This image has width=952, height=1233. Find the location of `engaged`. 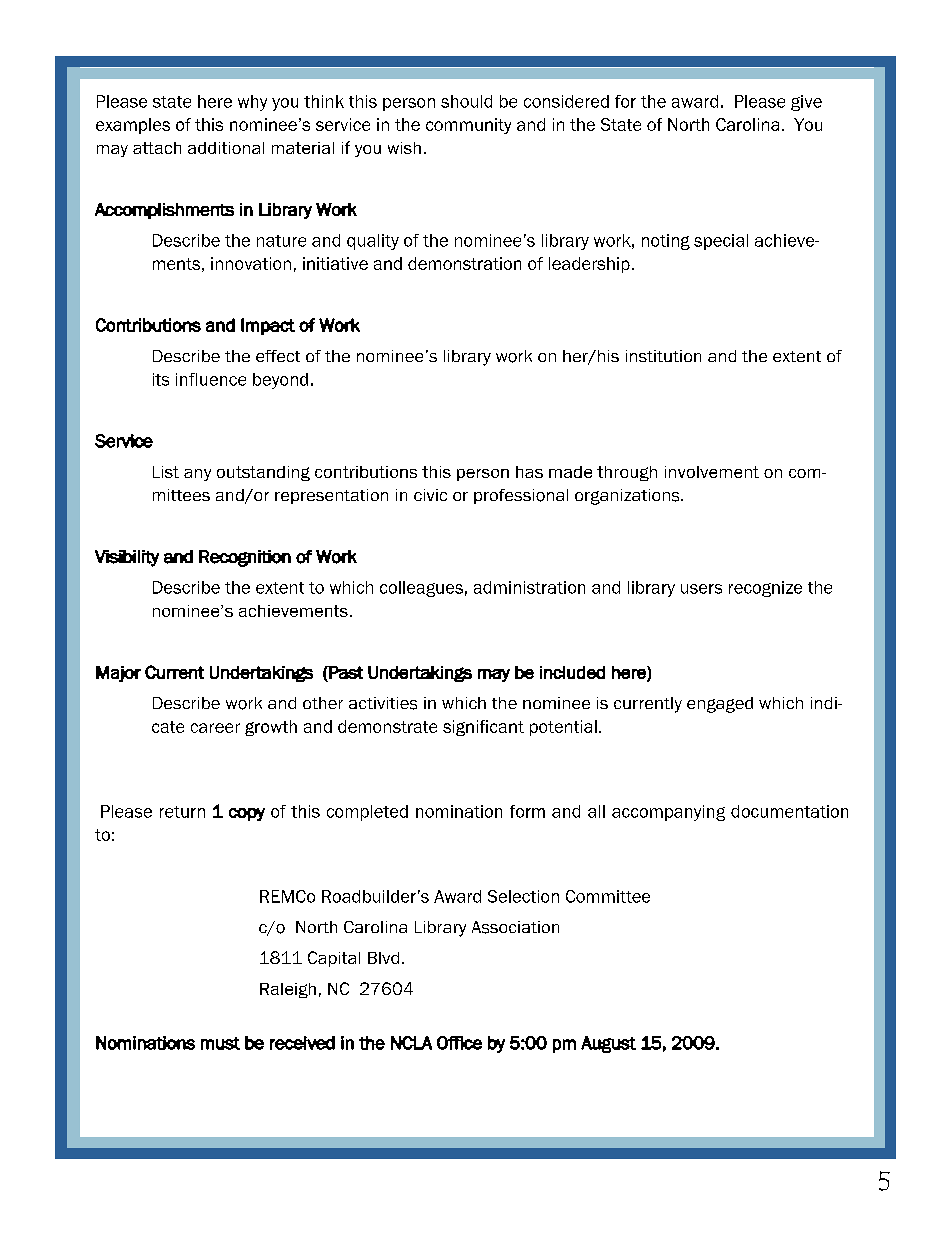

engaged is located at coordinates (720, 705).
